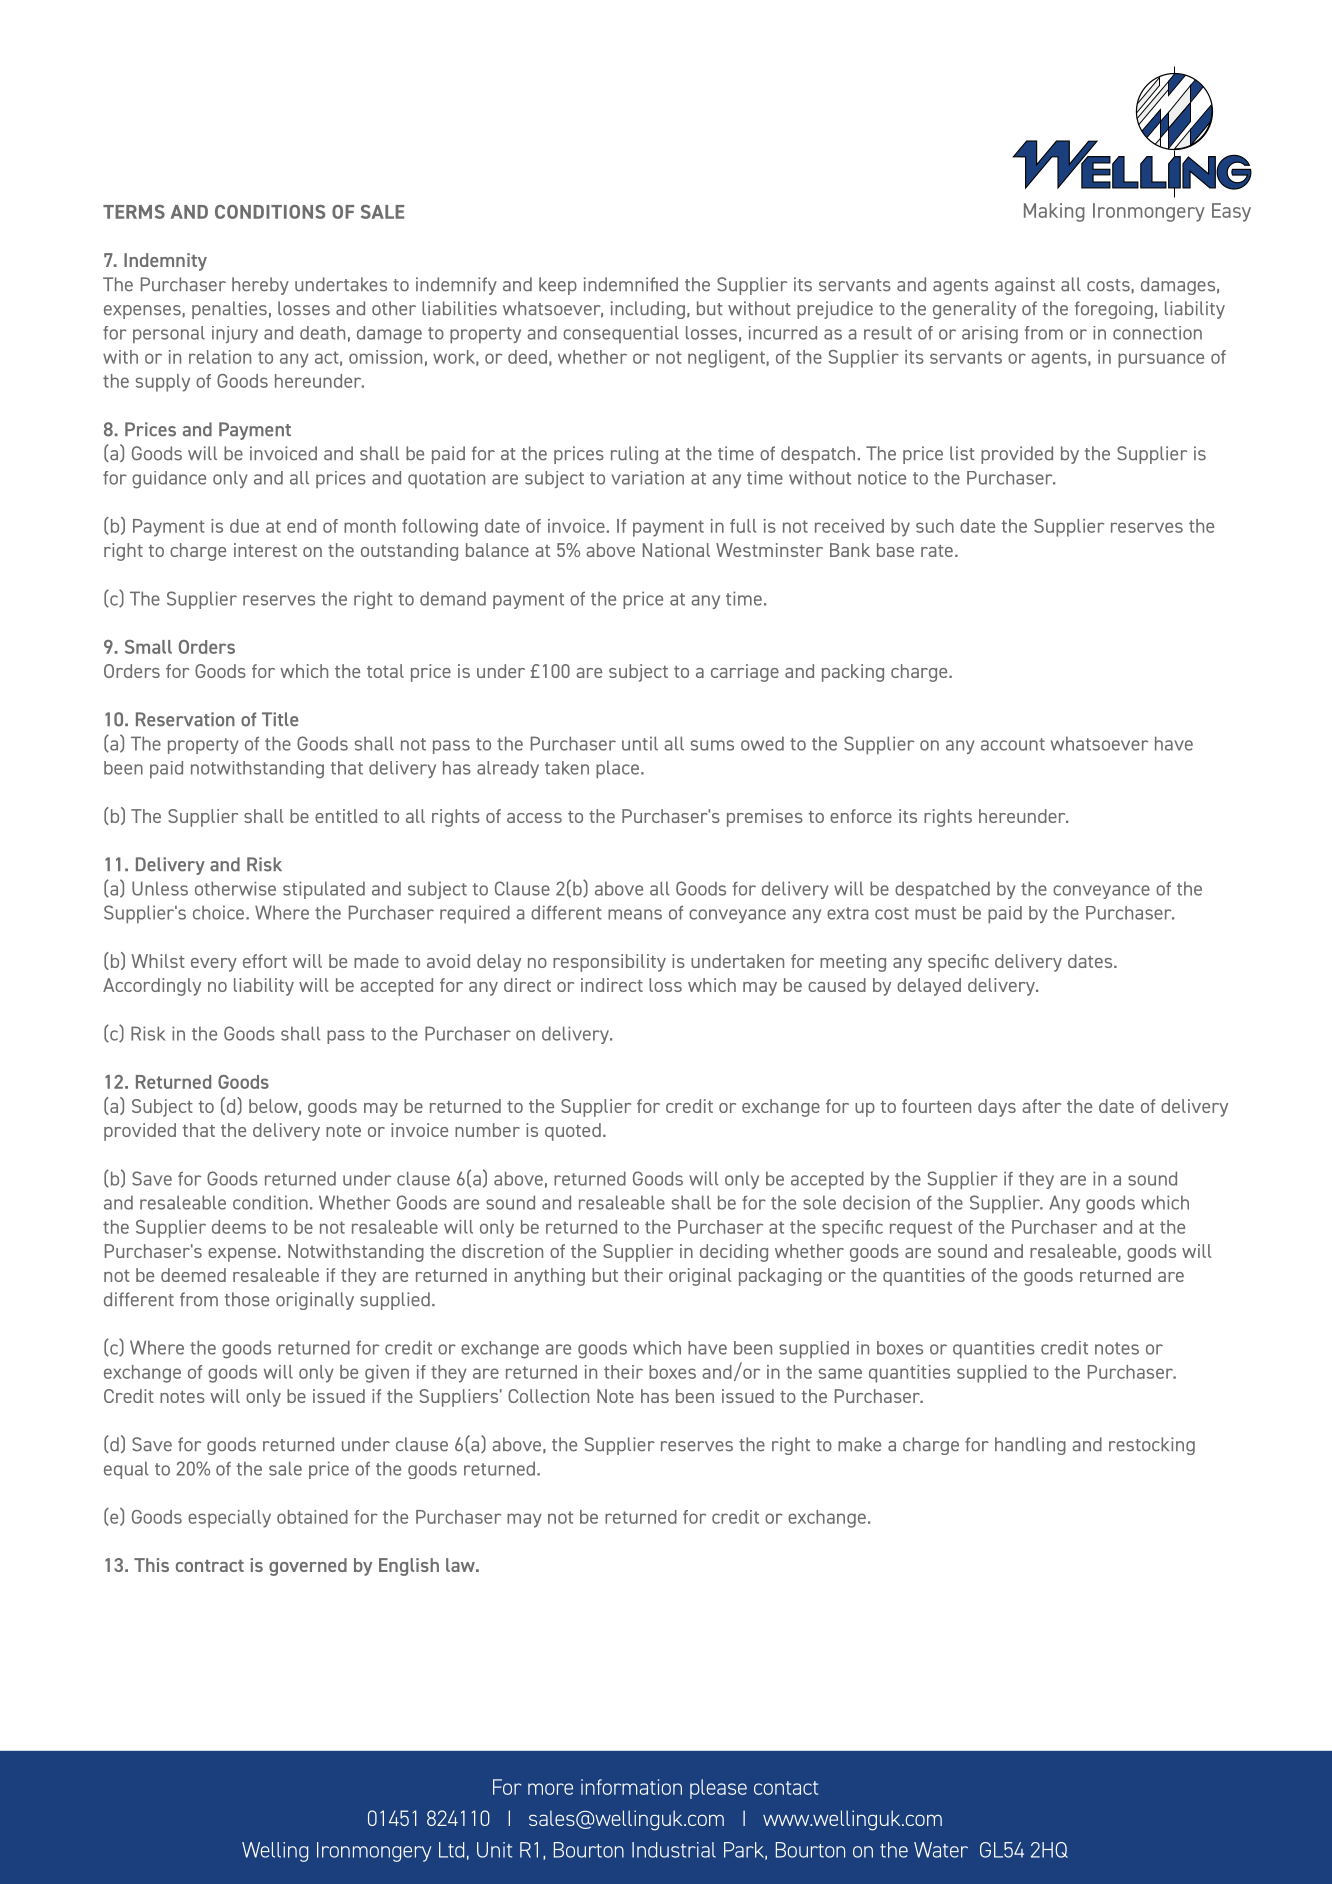 The height and width of the image is (1884, 1332). Describe the element at coordinates (220, 912) in the image. I see `choice` at that location.
